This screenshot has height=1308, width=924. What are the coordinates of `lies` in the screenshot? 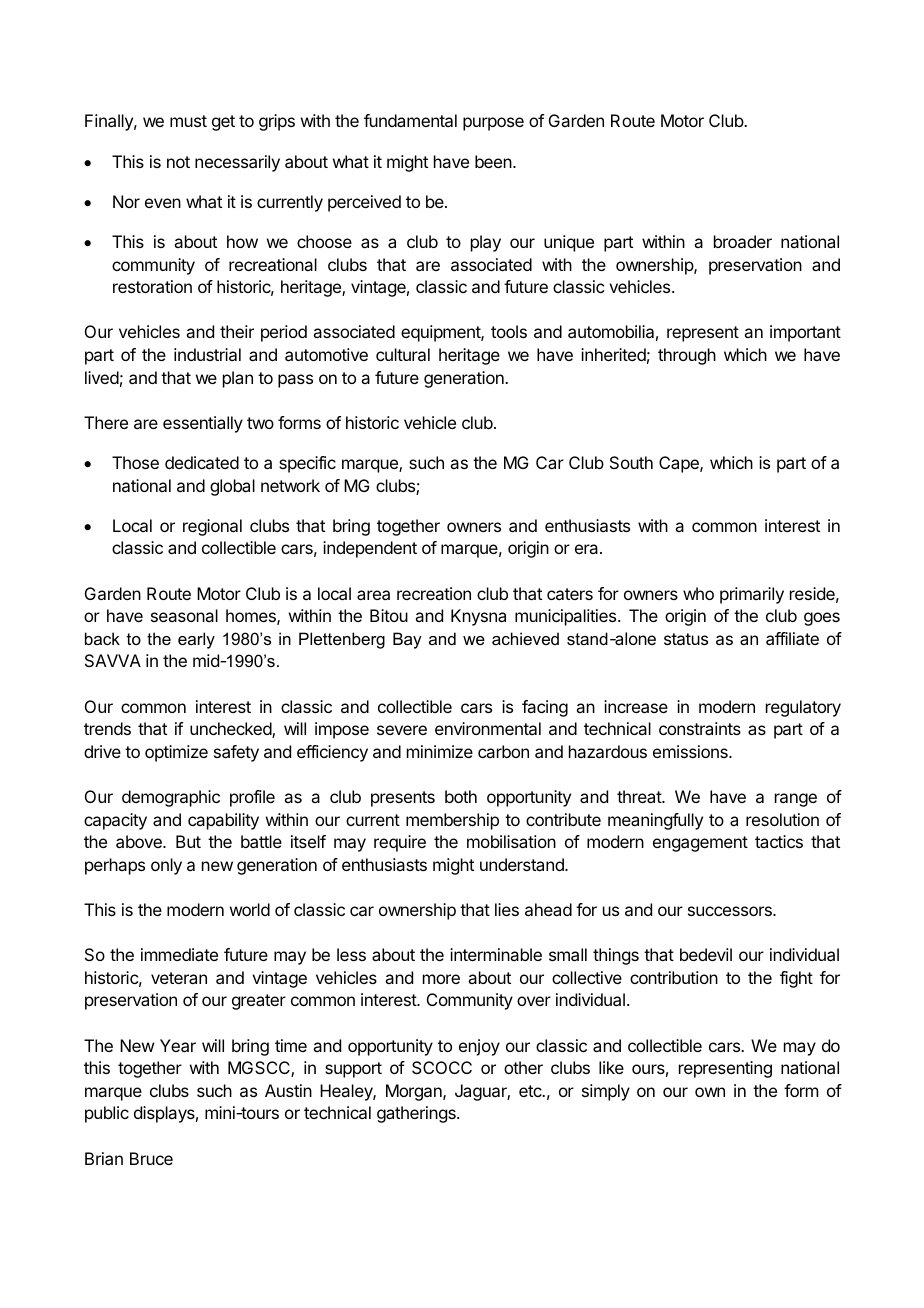 It's located at (507, 909).
